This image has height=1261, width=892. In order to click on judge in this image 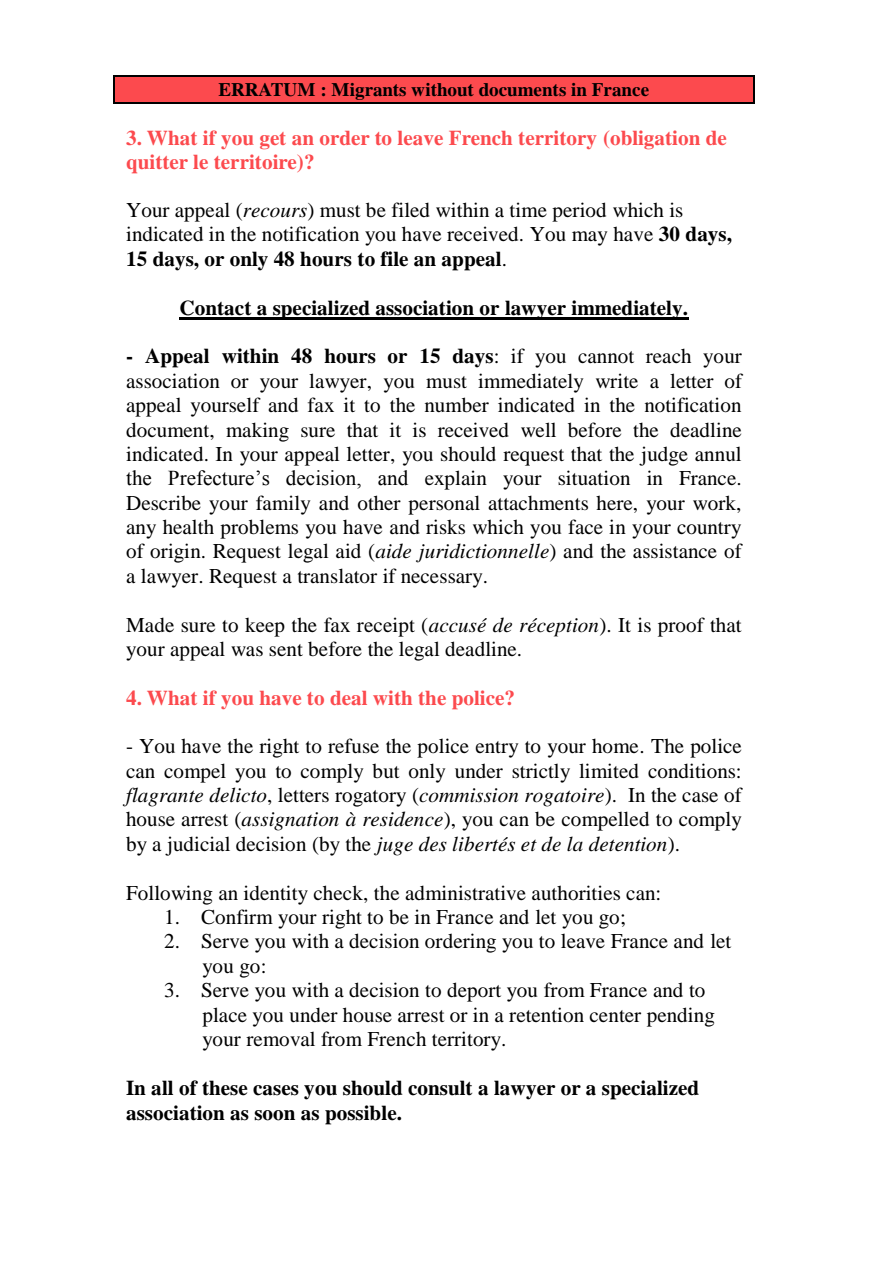, I will do `click(663, 456)`.
